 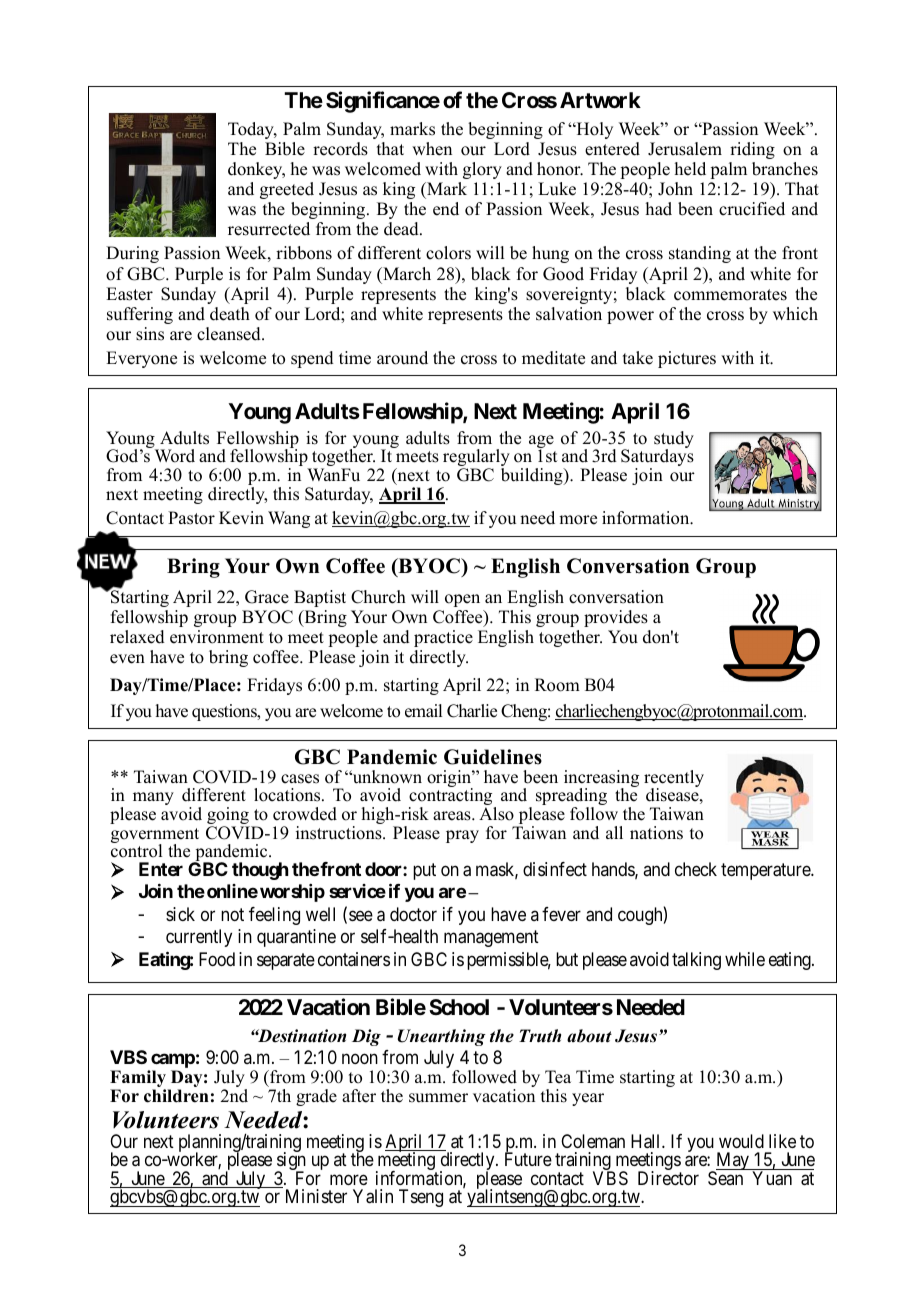 What do you see at coordinates (685, 149) in the image?
I see `Jerusalem` at bounding box center [685, 149].
